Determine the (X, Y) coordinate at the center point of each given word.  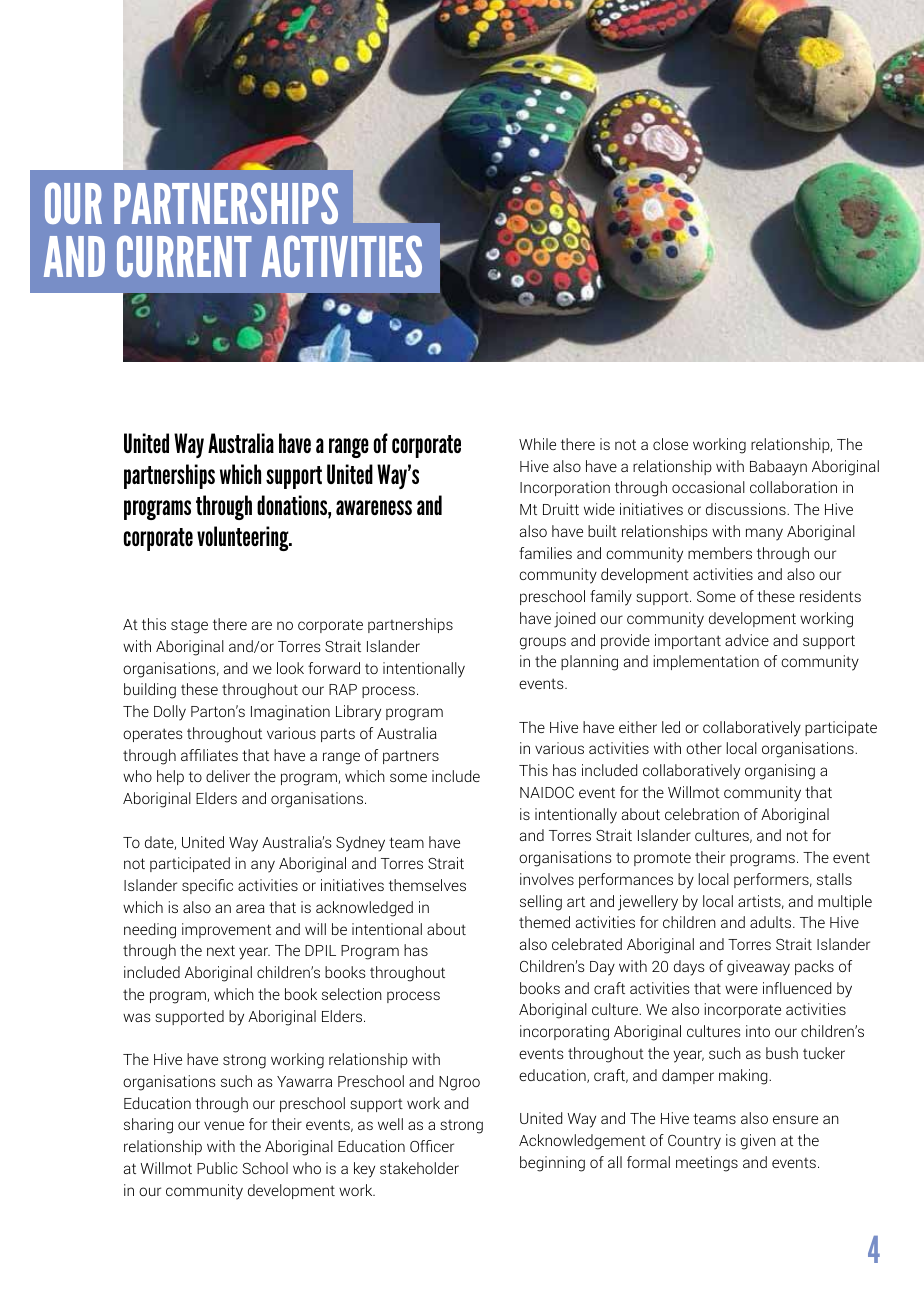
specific (207, 886)
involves (547, 879)
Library (358, 713)
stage (189, 626)
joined (574, 620)
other (704, 748)
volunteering (244, 538)
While (537, 444)
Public (217, 1168)
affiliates (209, 755)
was (136, 1017)
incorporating (564, 1033)
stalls (834, 879)
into (758, 1031)
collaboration (793, 487)
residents (830, 596)
